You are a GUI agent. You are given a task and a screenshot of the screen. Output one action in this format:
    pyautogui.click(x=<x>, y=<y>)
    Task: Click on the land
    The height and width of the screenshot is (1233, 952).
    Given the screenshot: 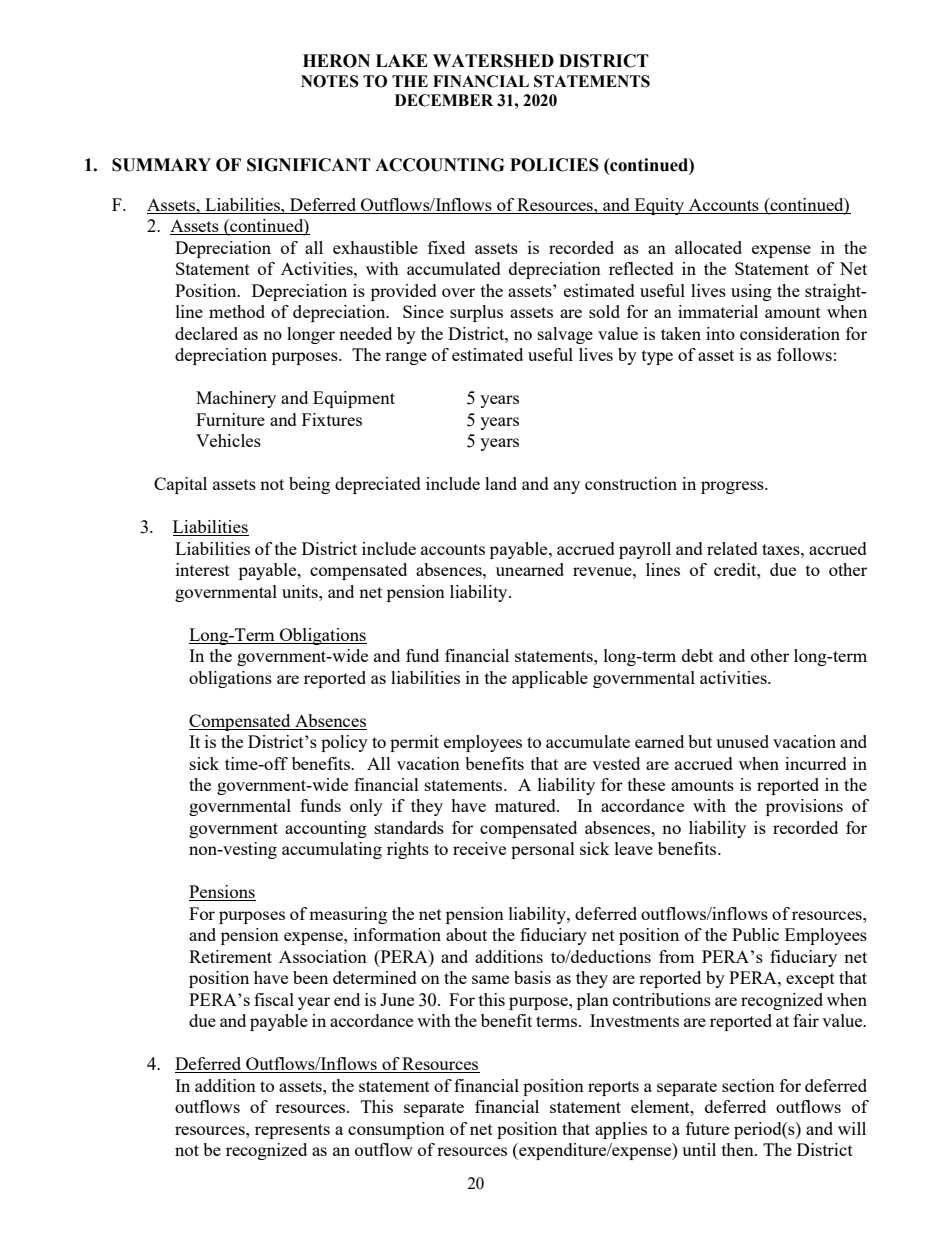 What is the action you would take?
    pyautogui.click(x=501, y=483)
